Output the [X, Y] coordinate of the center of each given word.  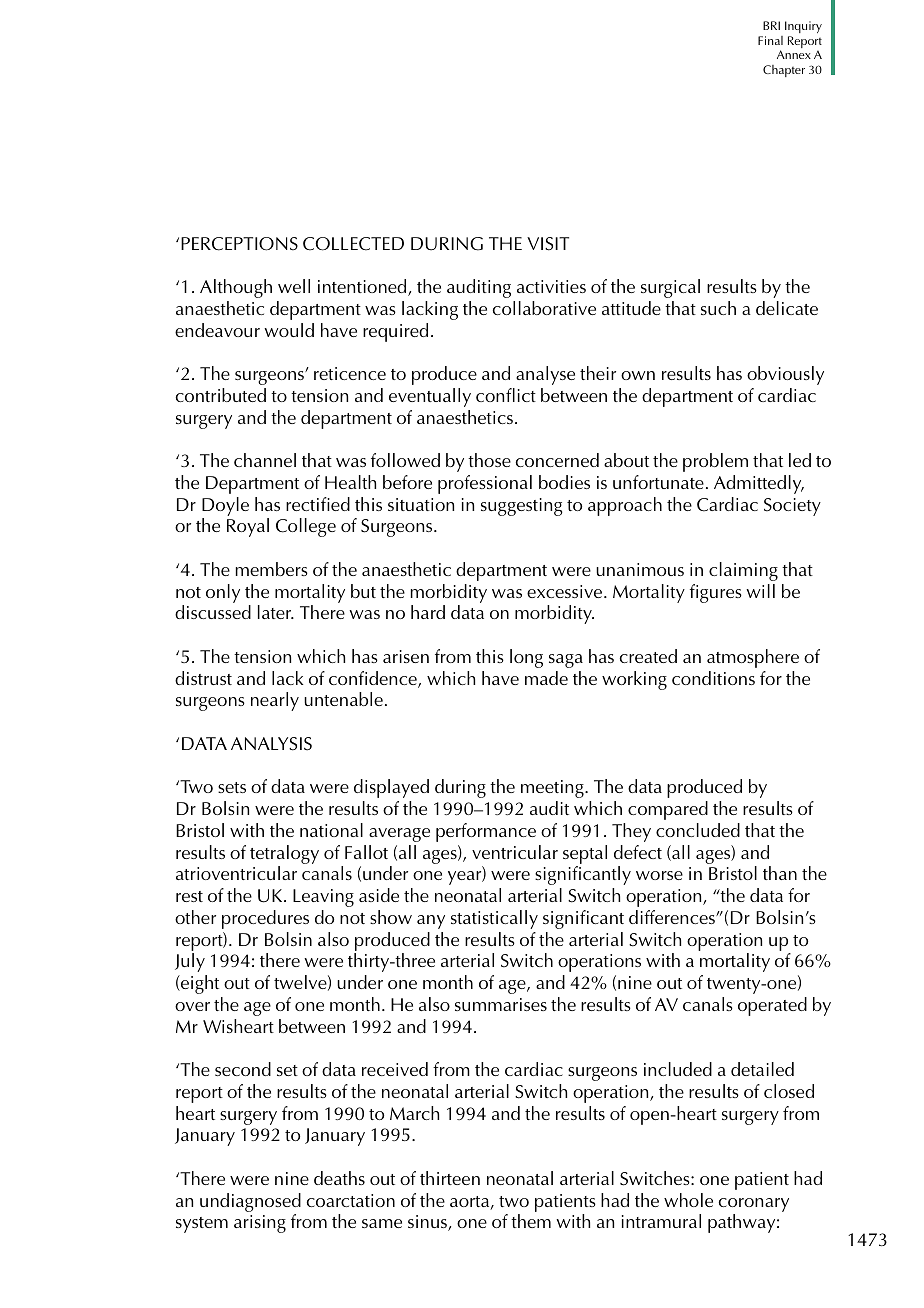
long [526, 658]
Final [770, 40]
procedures [265, 919]
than [780, 873]
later [276, 612]
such [718, 308]
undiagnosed [250, 1202]
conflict [506, 395]
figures [716, 593]
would [289, 330]
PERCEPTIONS [239, 244]
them [531, 1221]
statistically [494, 919]
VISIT [548, 244]
